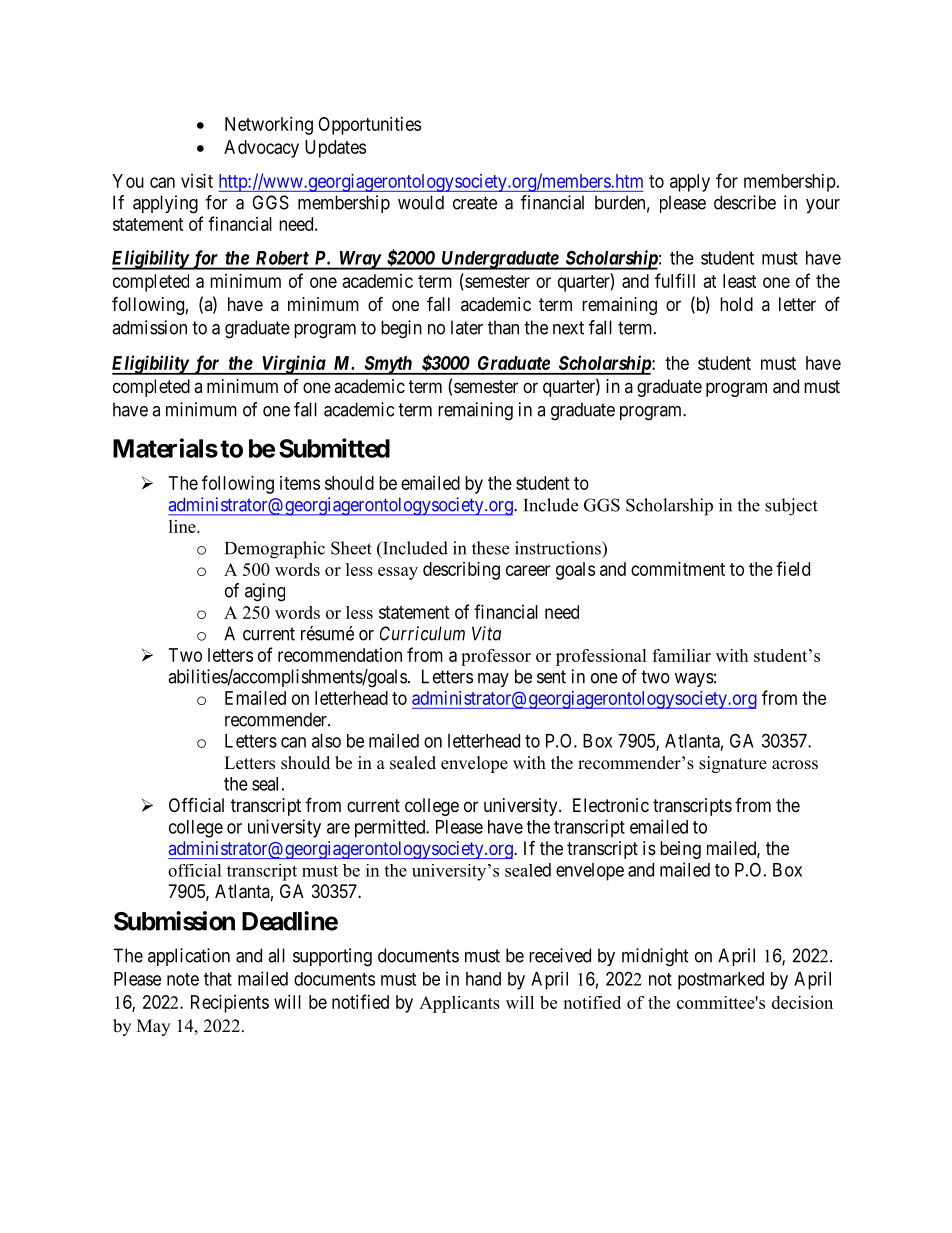  I want to click on hand, so click(483, 979).
